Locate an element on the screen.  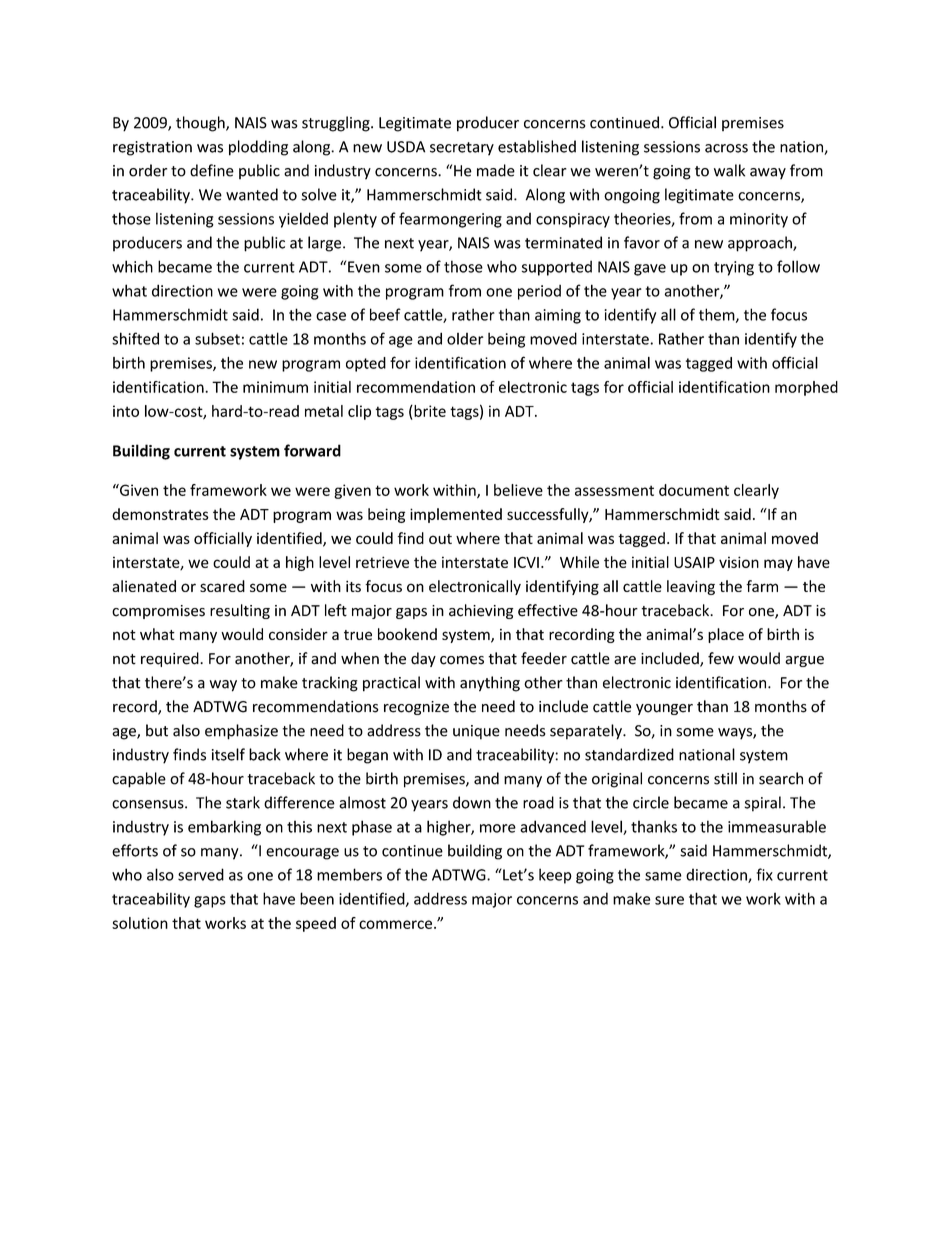
define is located at coordinates (212, 170).
